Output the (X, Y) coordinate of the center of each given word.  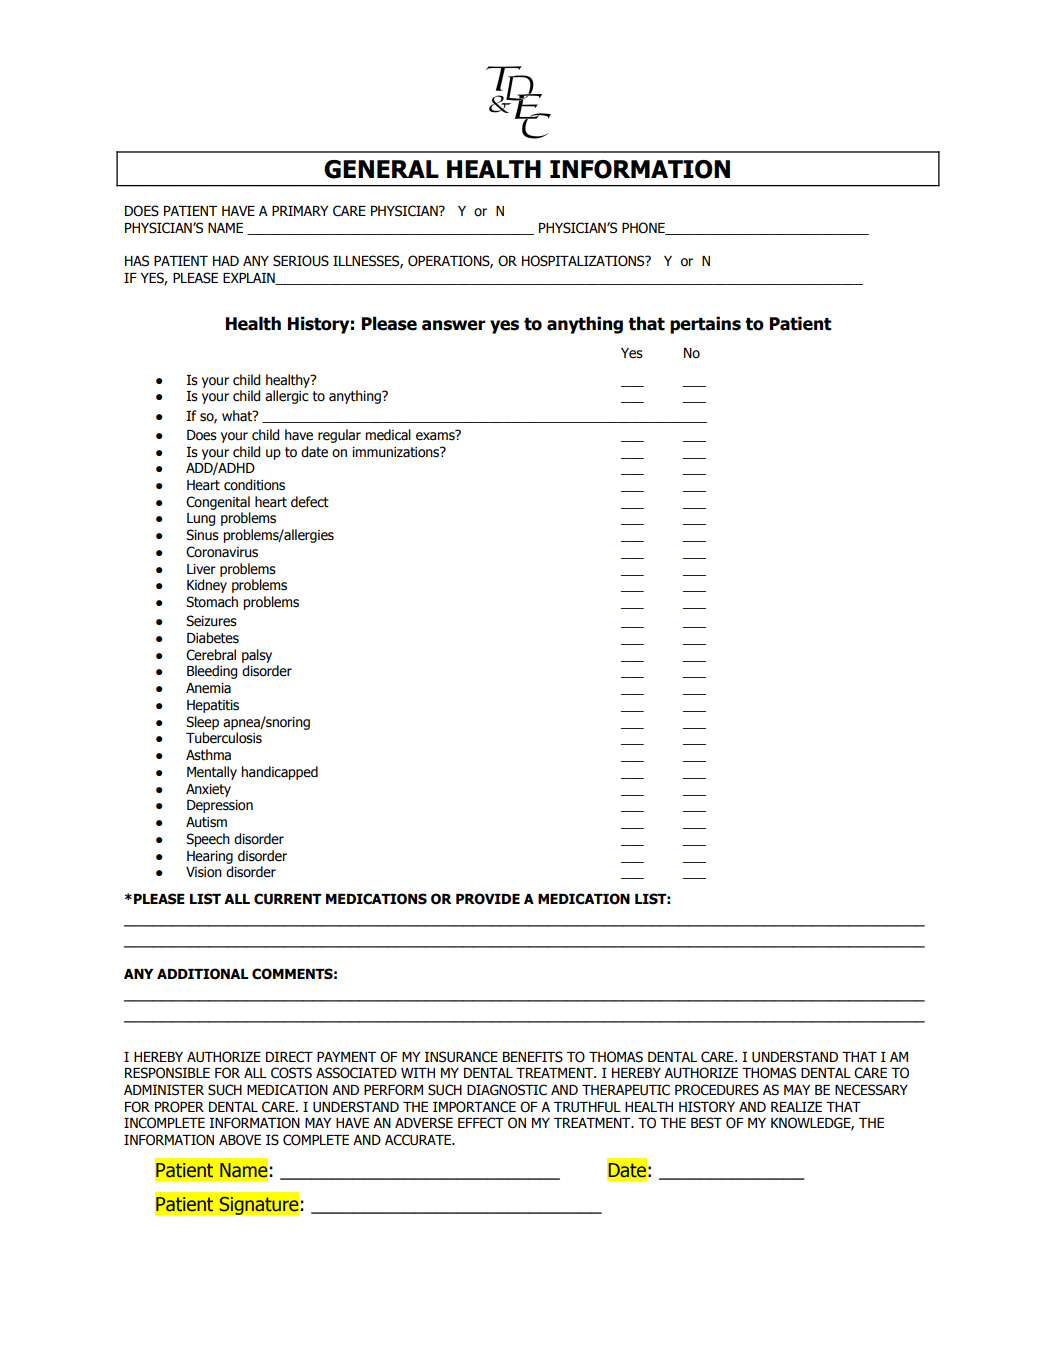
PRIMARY (300, 211)
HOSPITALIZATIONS (584, 261)
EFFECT (481, 1123)
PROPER (179, 1107)
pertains (705, 325)
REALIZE (796, 1107)
